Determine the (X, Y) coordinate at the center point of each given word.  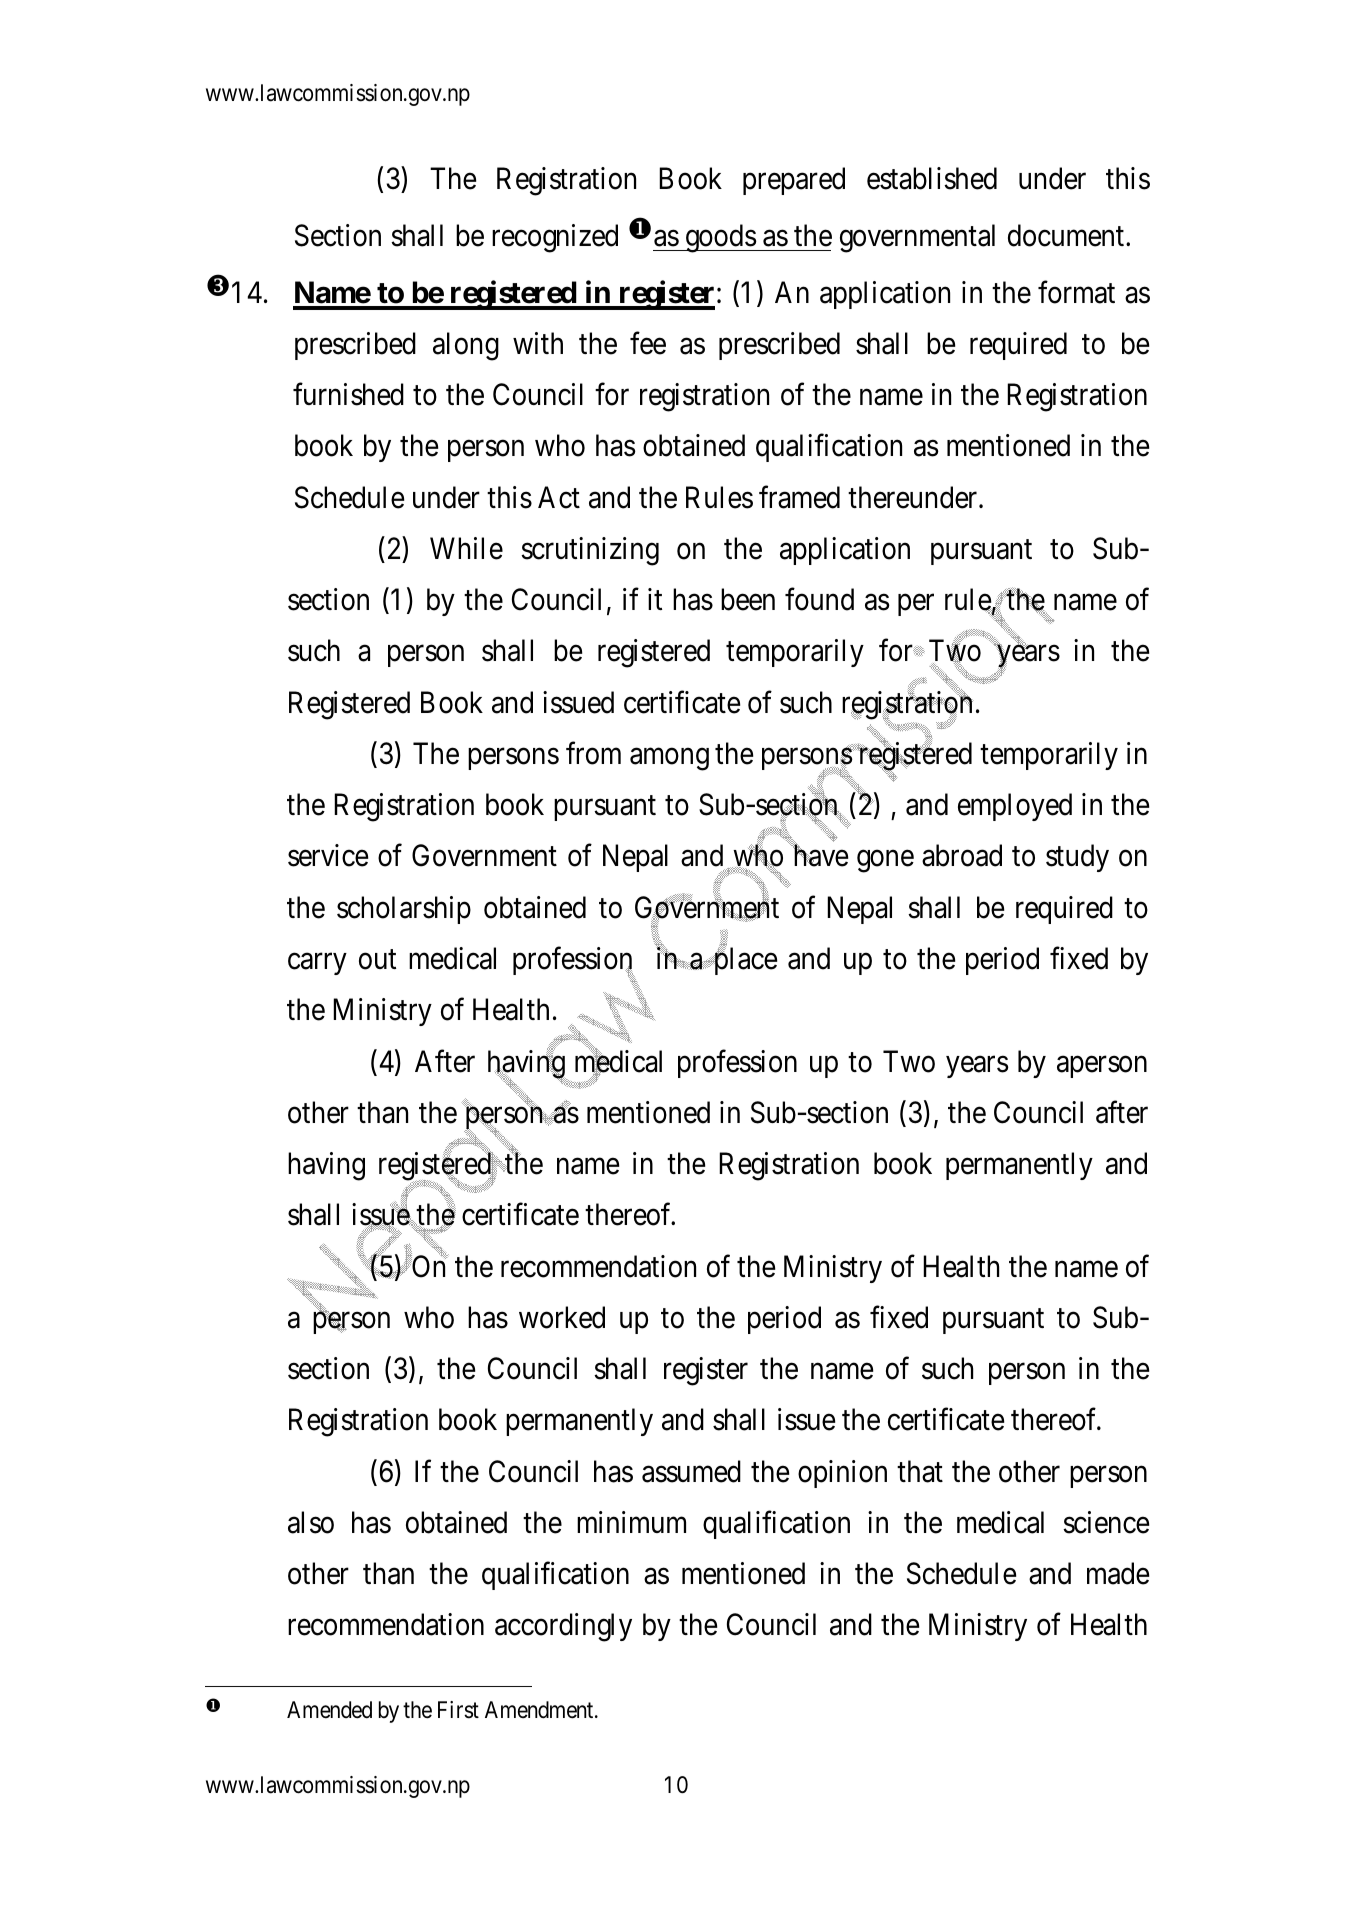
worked (562, 1317)
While (466, 548)
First (458, 1710)
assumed (691, 1471)
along (466, 346)
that (920, 1471)
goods (720, 238)
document (1066, 235)
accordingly (563, 1627)
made (1118, 1573)
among (669, 759)
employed (1015, 807)
